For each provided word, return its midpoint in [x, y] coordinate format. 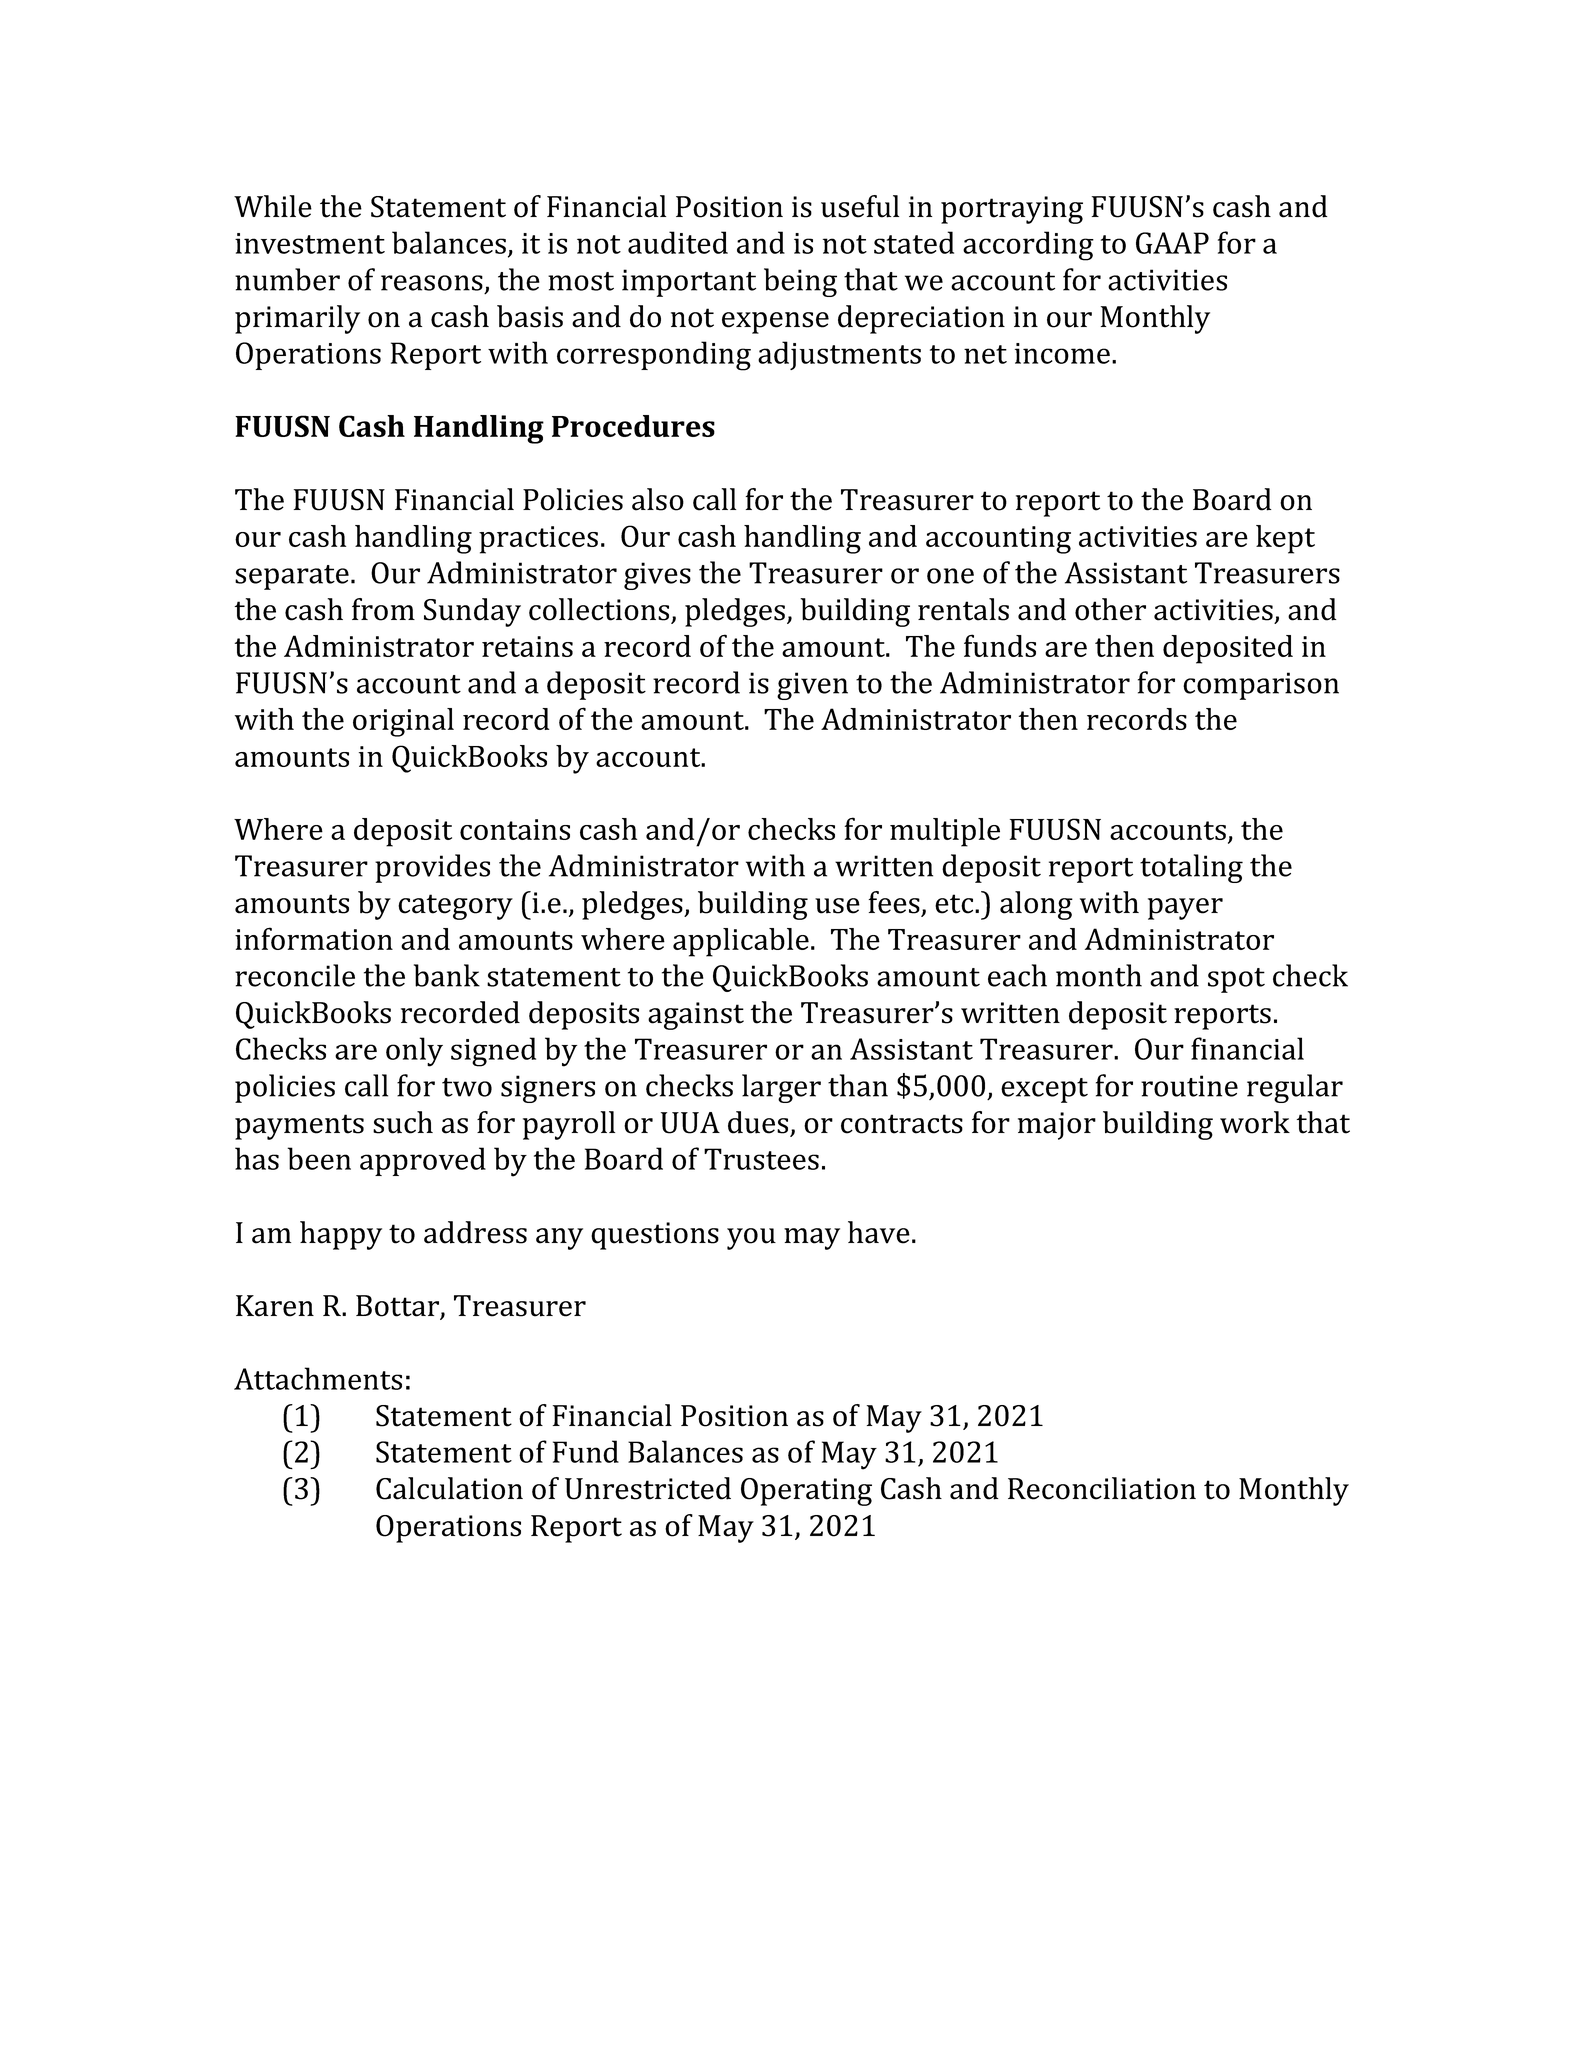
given [812, 686]
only [414, 1052]
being [800, 282]
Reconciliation [1102, 1488]
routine [1189, 1086]
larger [781, 1088]
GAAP [1172, 243]
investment [310, 243]
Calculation [449, 1488]
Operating [806, 1492]
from [383, 609]
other [1110, 609]
